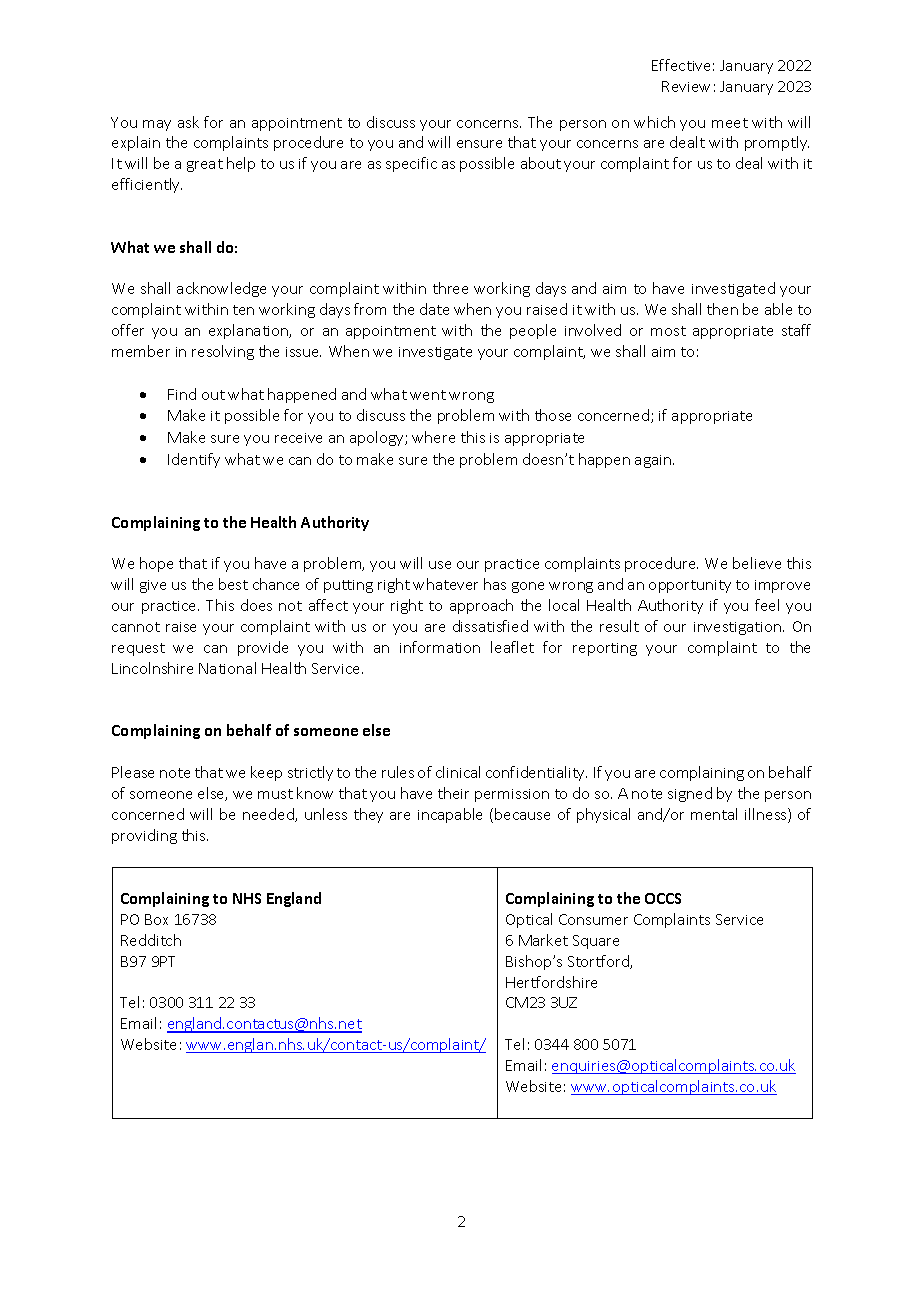 Image resolution: width=924 pixels, height=1308 pixels. What do you see at coordinates (440, 647) in the page?
I see `information` at bounding box center [440, 647].
